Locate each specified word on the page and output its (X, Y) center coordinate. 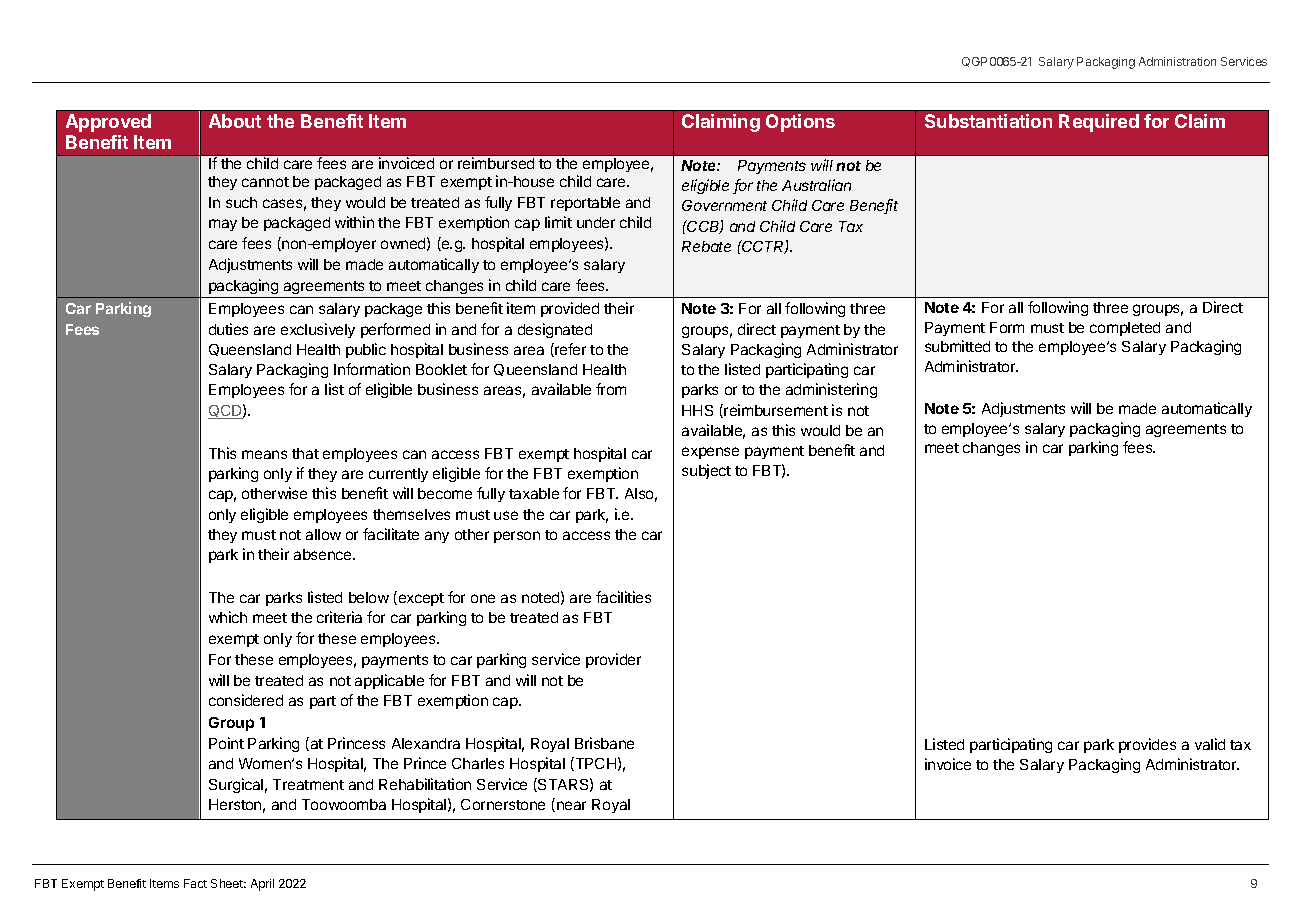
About (235, 121)
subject (706, 471)
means (264, 454)
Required (1099, 123)
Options (800, 123)
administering (831, 390)
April (262, 885)
